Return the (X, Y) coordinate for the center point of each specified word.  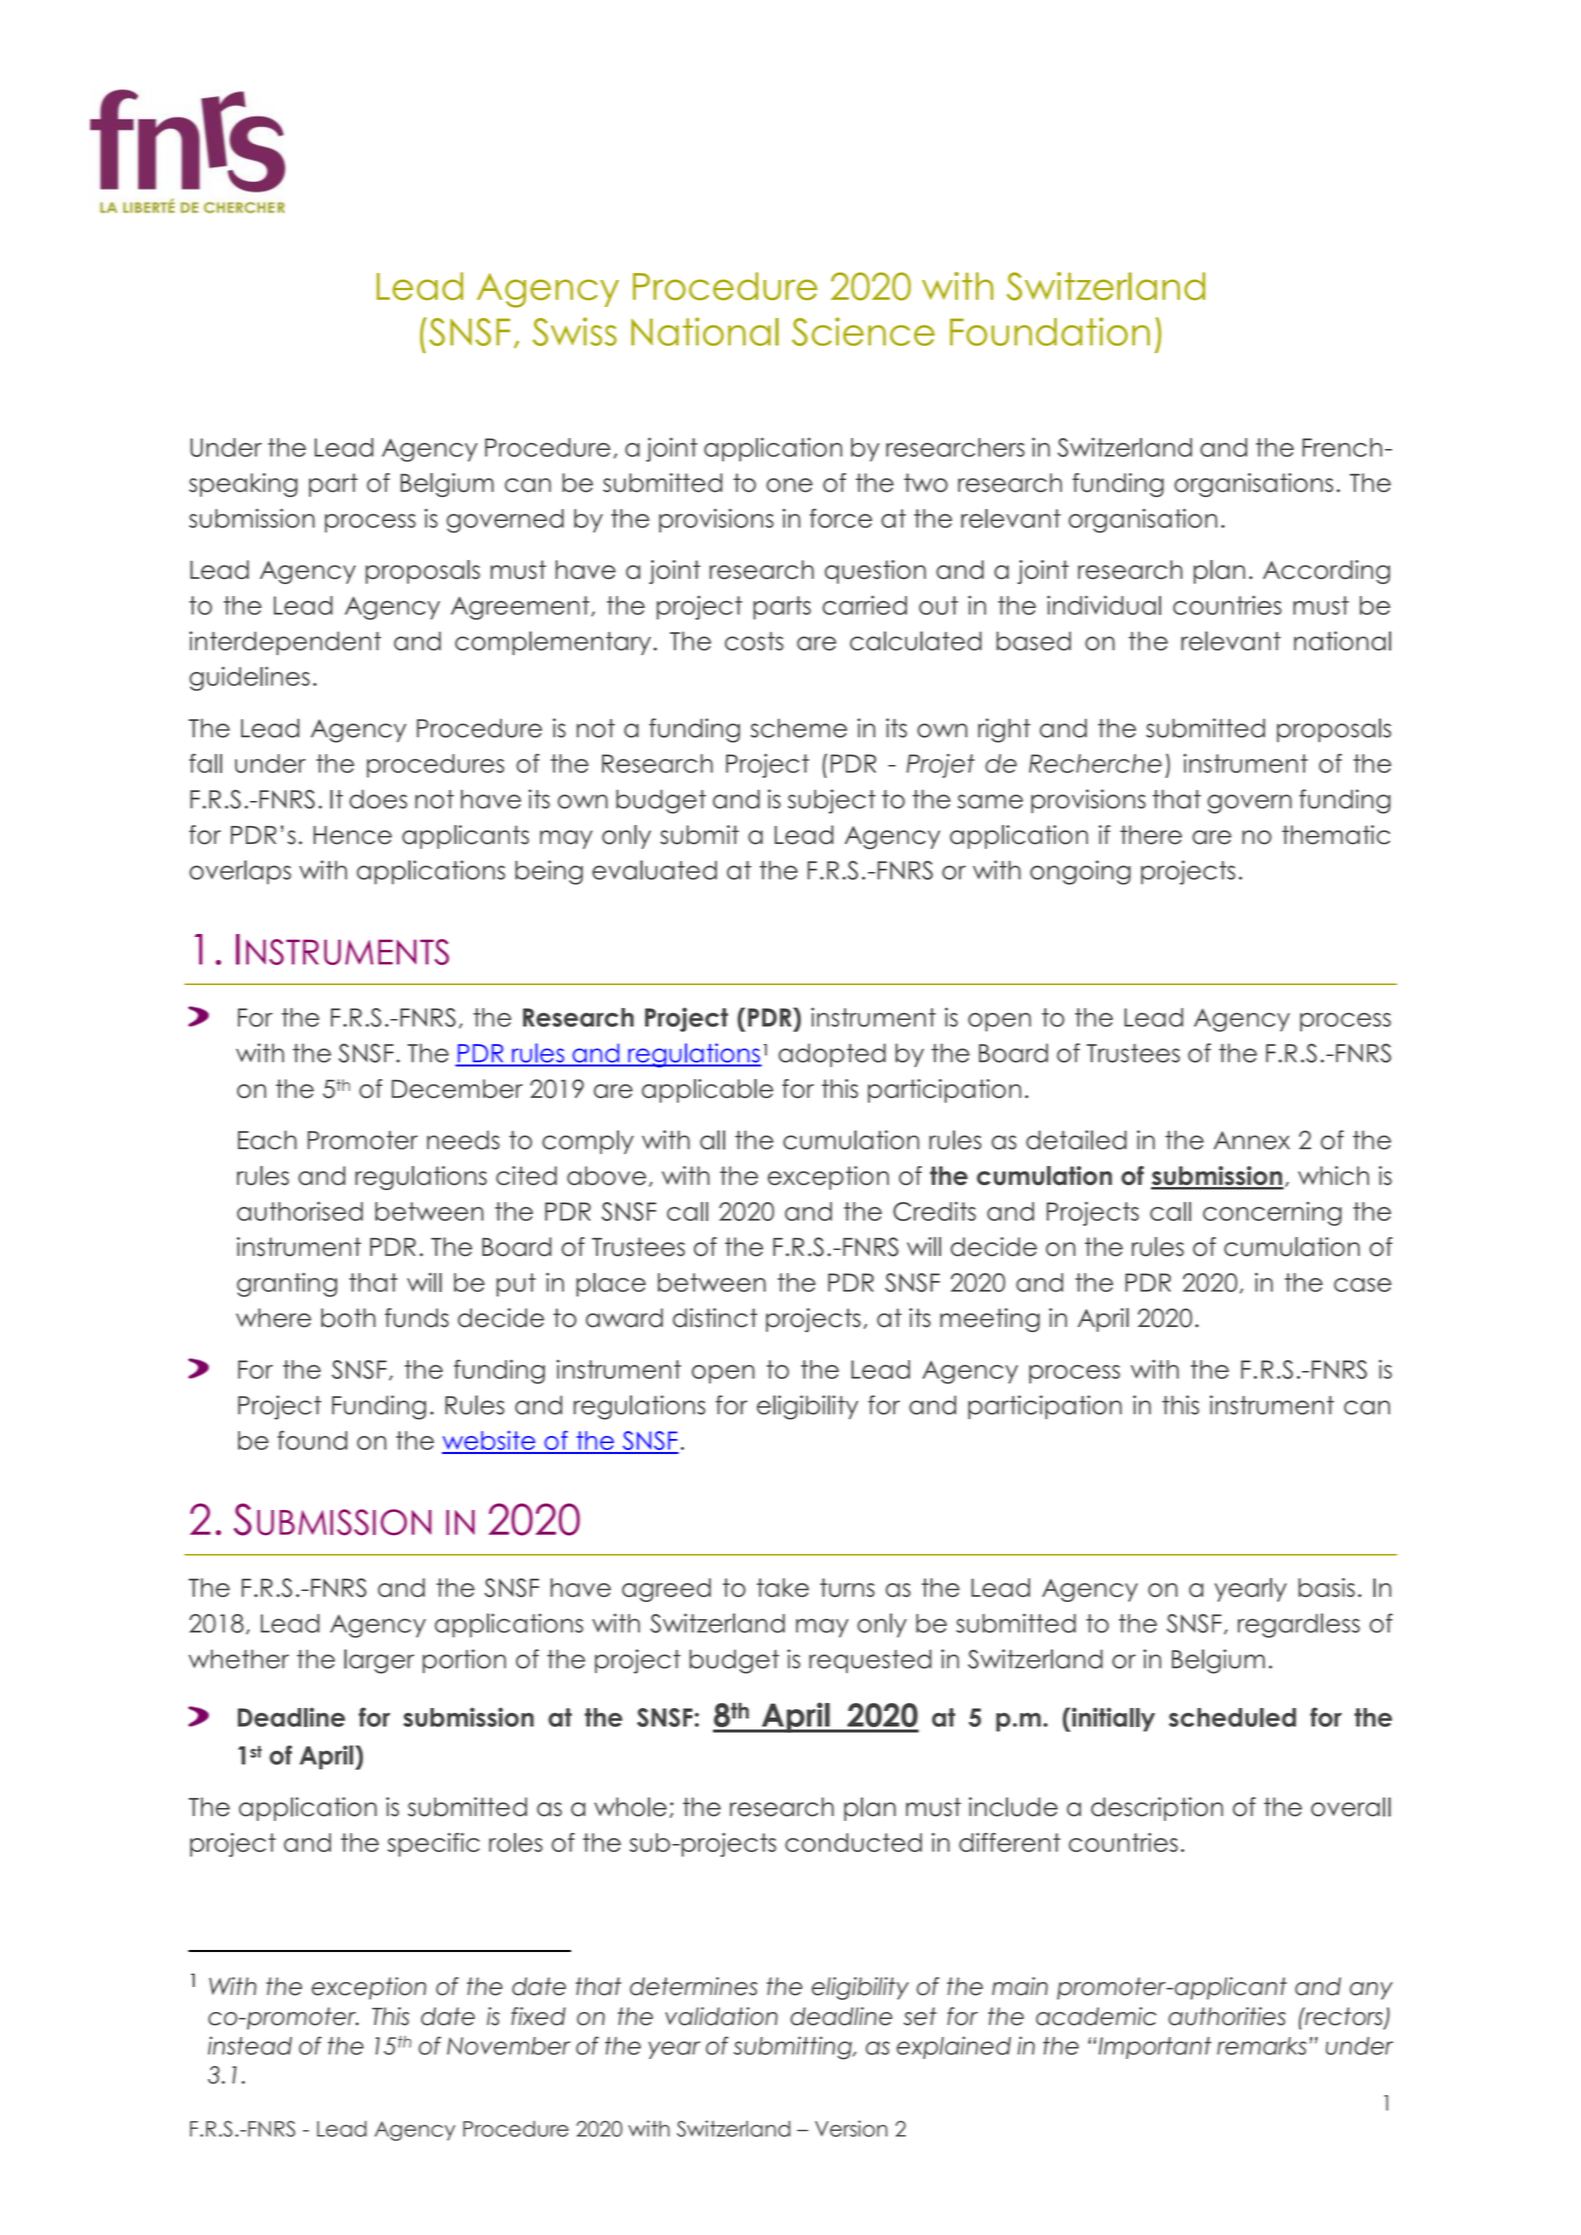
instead (250, 2045)
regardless (1299, 1625)
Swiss (574, 331)
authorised (300, 1211)
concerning (1272, 1214)
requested (870, 1661)
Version (851, 2128)
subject (832, 801)
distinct (715, 1318)
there (1151, 835)
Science (863, 331)
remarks (1261, 2046)
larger (379, 1661)
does (378, 799)
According (1326, 572)
